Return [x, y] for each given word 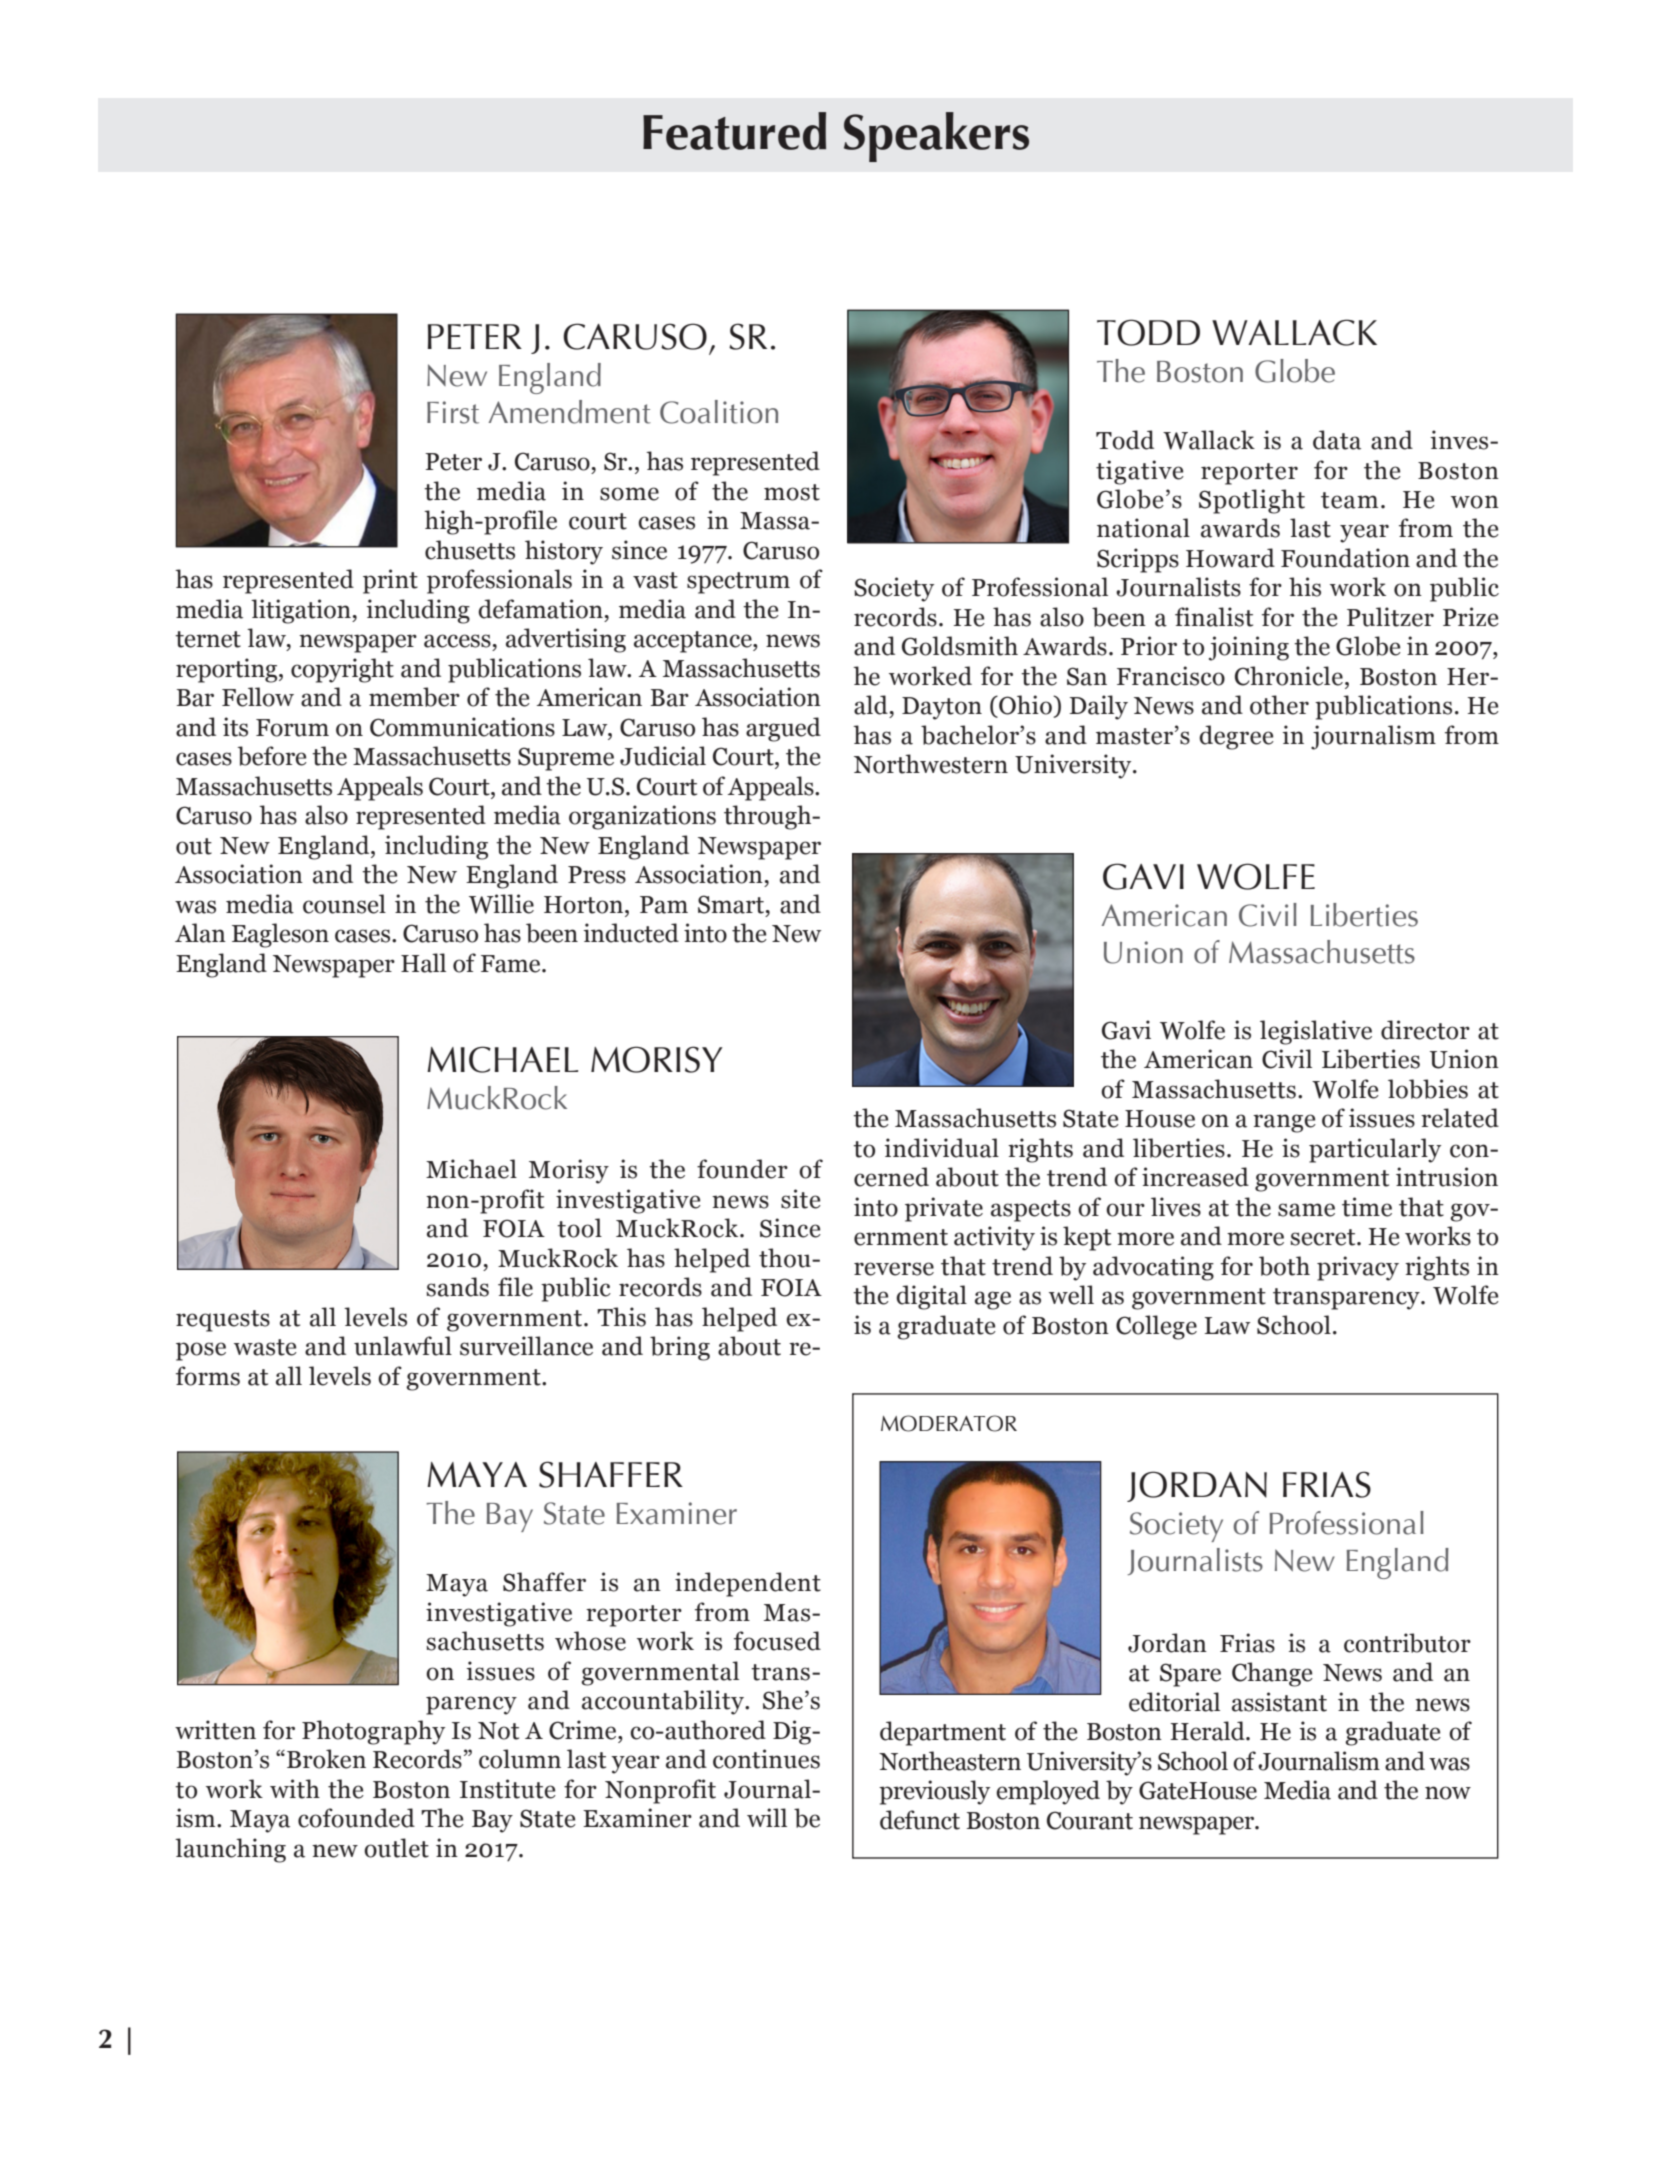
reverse [894, 1269]
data [1337, 440]
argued [783, 729]
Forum [292, 728]
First [453, 412]
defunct [920, 1820]
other [1279, 705]
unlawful [403, 1346]
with [295, 1789]
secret [1324, 1237]
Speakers [936, 137]
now [1448, 1793]
